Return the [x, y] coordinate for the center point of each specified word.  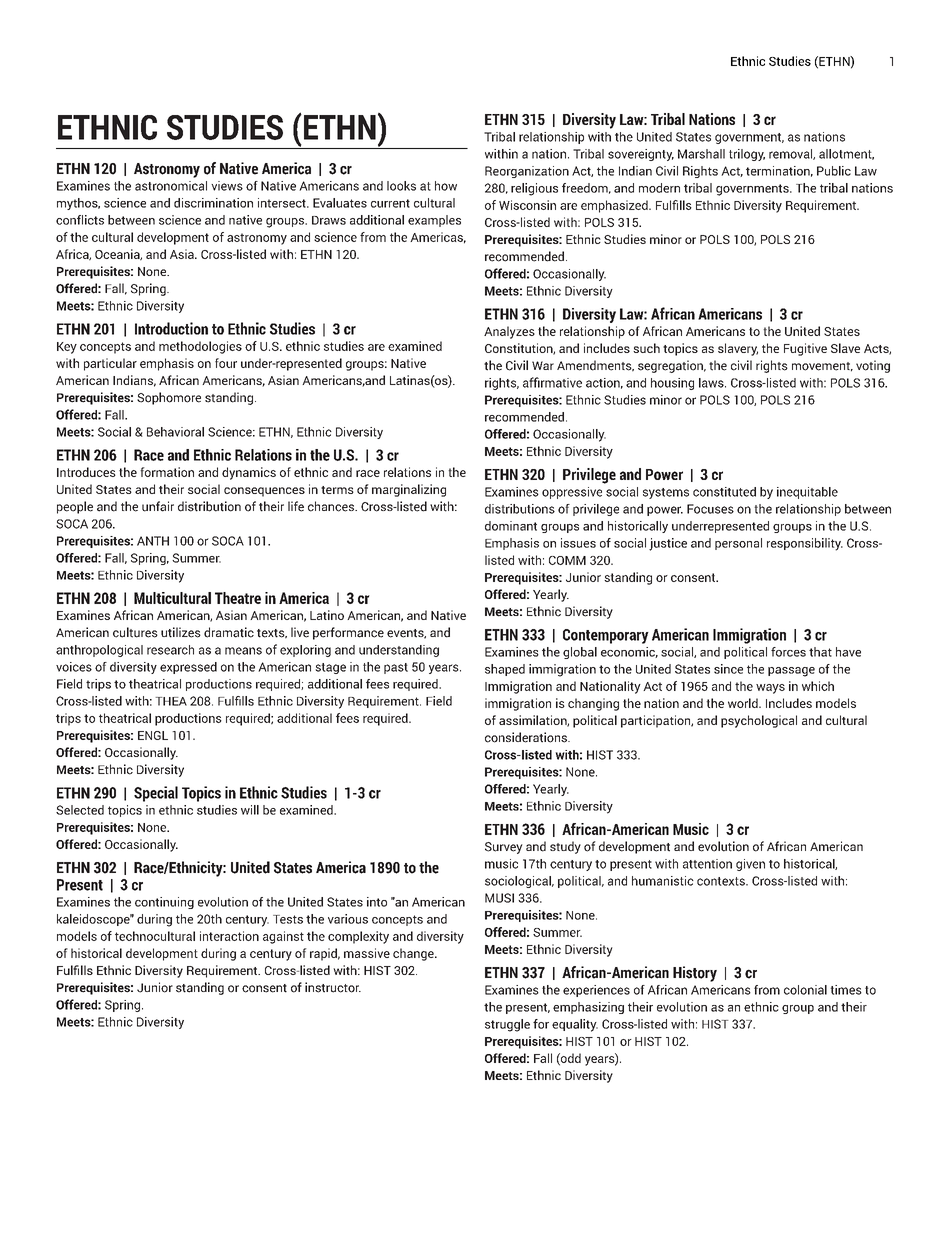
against [283, 937]
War [543, 365]
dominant [511, 526]
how [446, 186]
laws [712, 383]
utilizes [181, 632]
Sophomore [169, 398]
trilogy [747, 155]
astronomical [171, 186]
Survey [504, 848]
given [750, 865]
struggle [507, 1025]
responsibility [805, 544]
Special [156, 794]
